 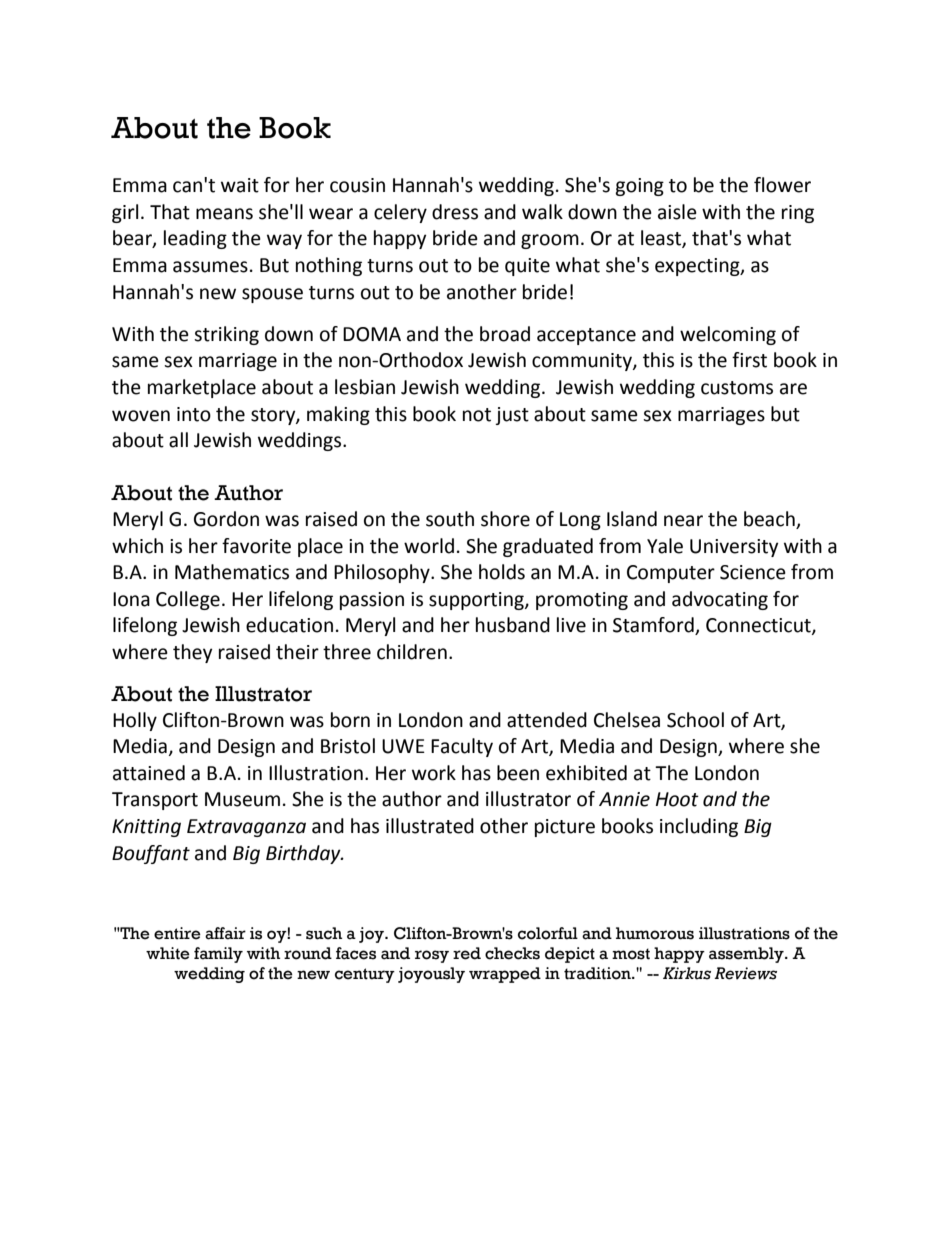 What do you see at coordinates (737, 388) in the screenshot?
I see `customs` at bounding box center [737, 388].
